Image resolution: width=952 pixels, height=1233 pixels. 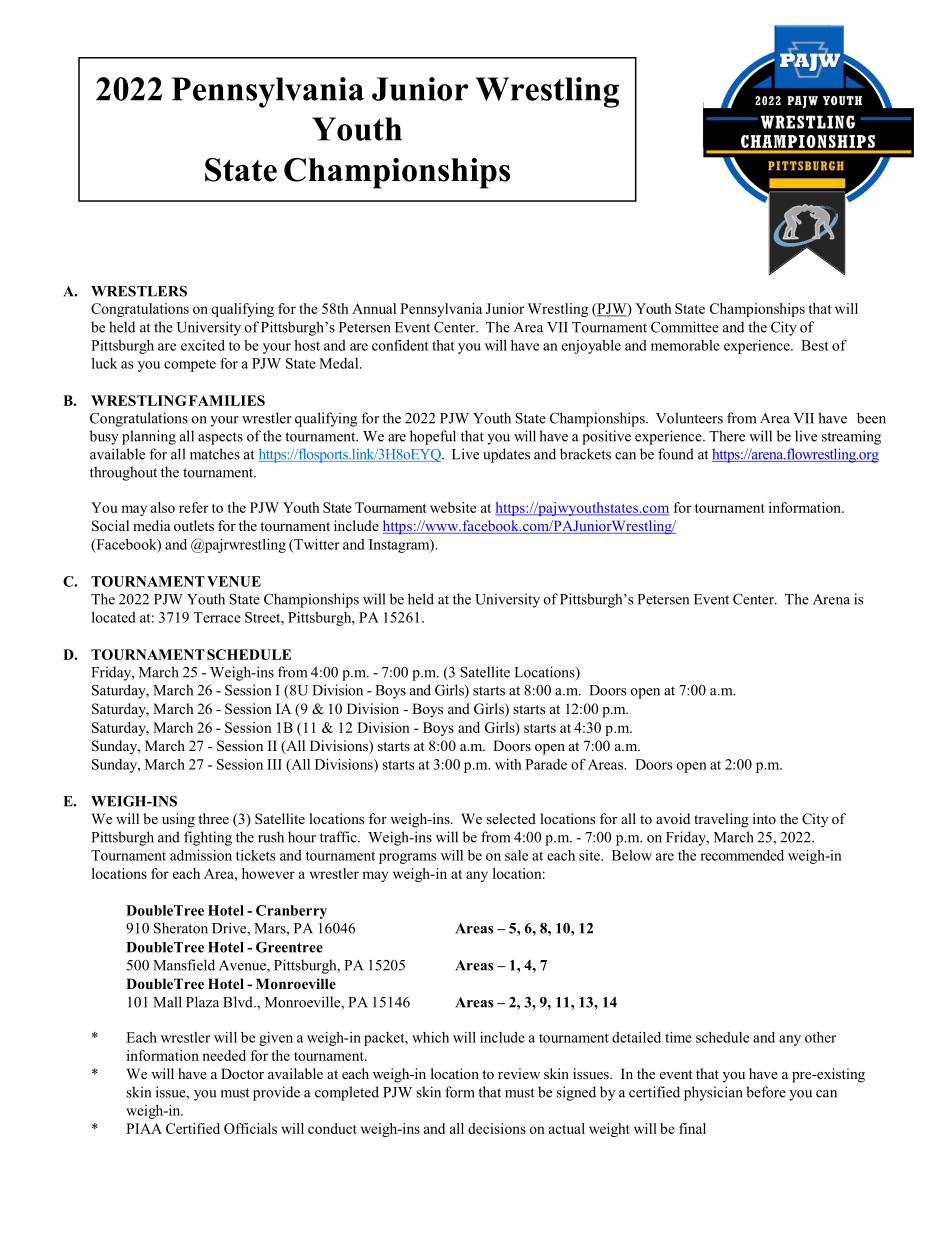 What do you see at coordinates (508, 764) in the page?
I see `with` at bounding box center [508, 764].
